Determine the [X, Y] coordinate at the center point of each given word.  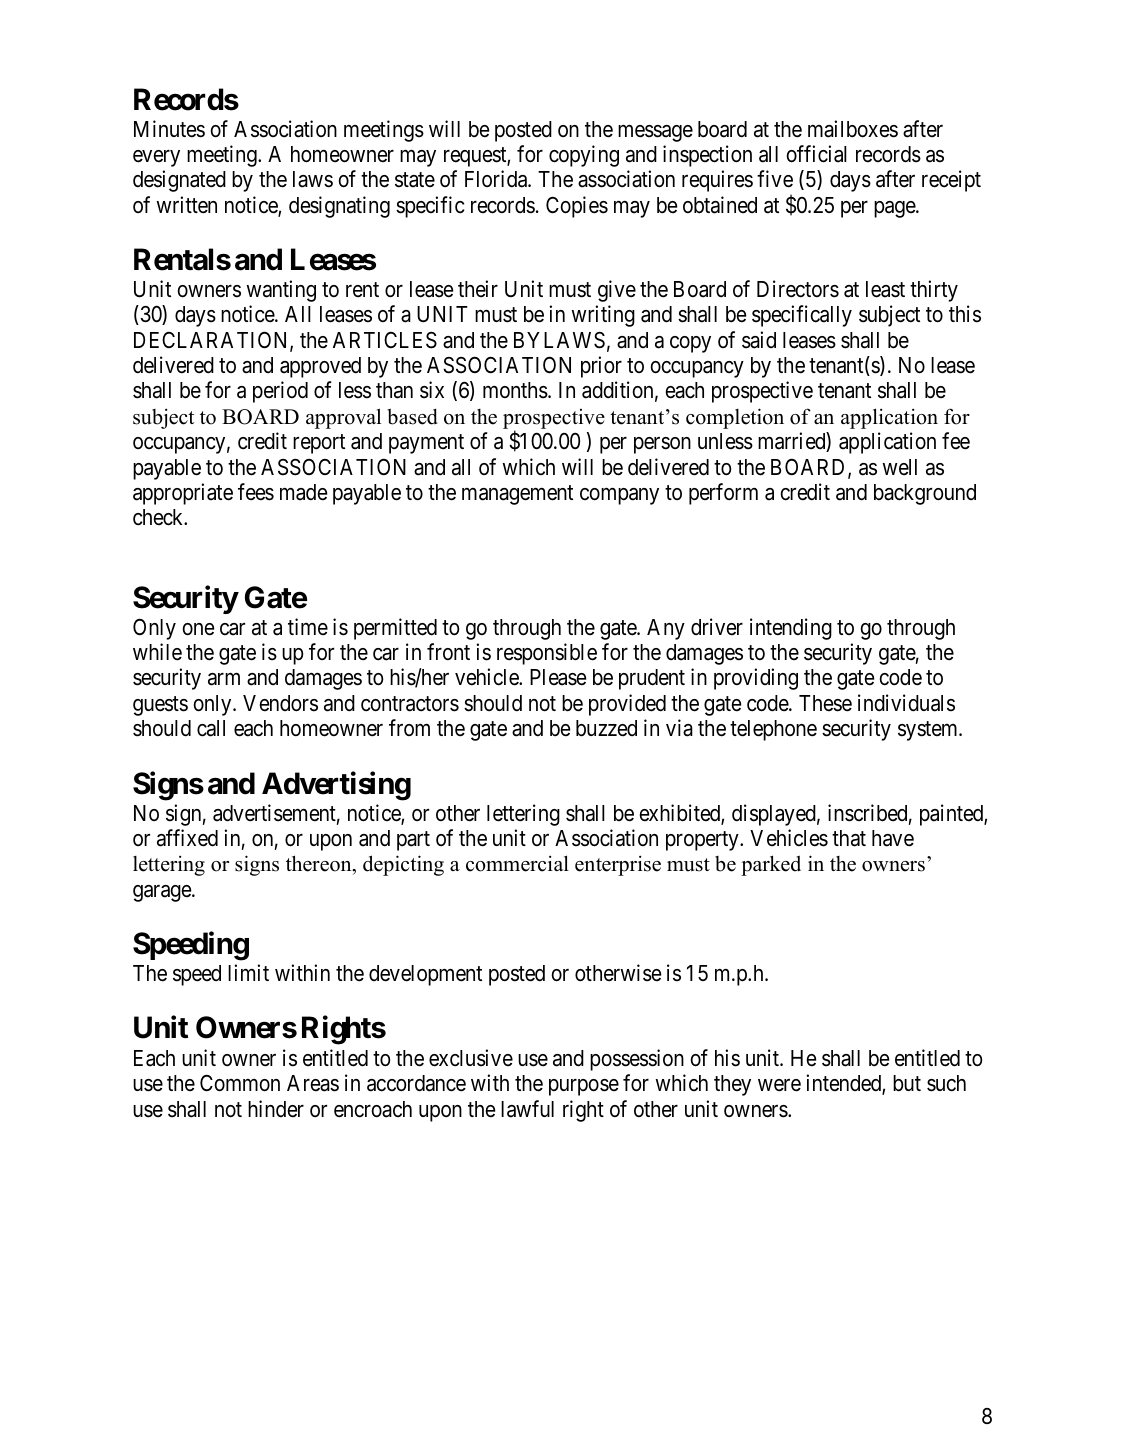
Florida [497, 179]
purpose [584, 1087]
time [308, 627]
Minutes [169, 129]
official [817, 154]
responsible [547, 654]
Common [240, 1083]
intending [791, 629]
